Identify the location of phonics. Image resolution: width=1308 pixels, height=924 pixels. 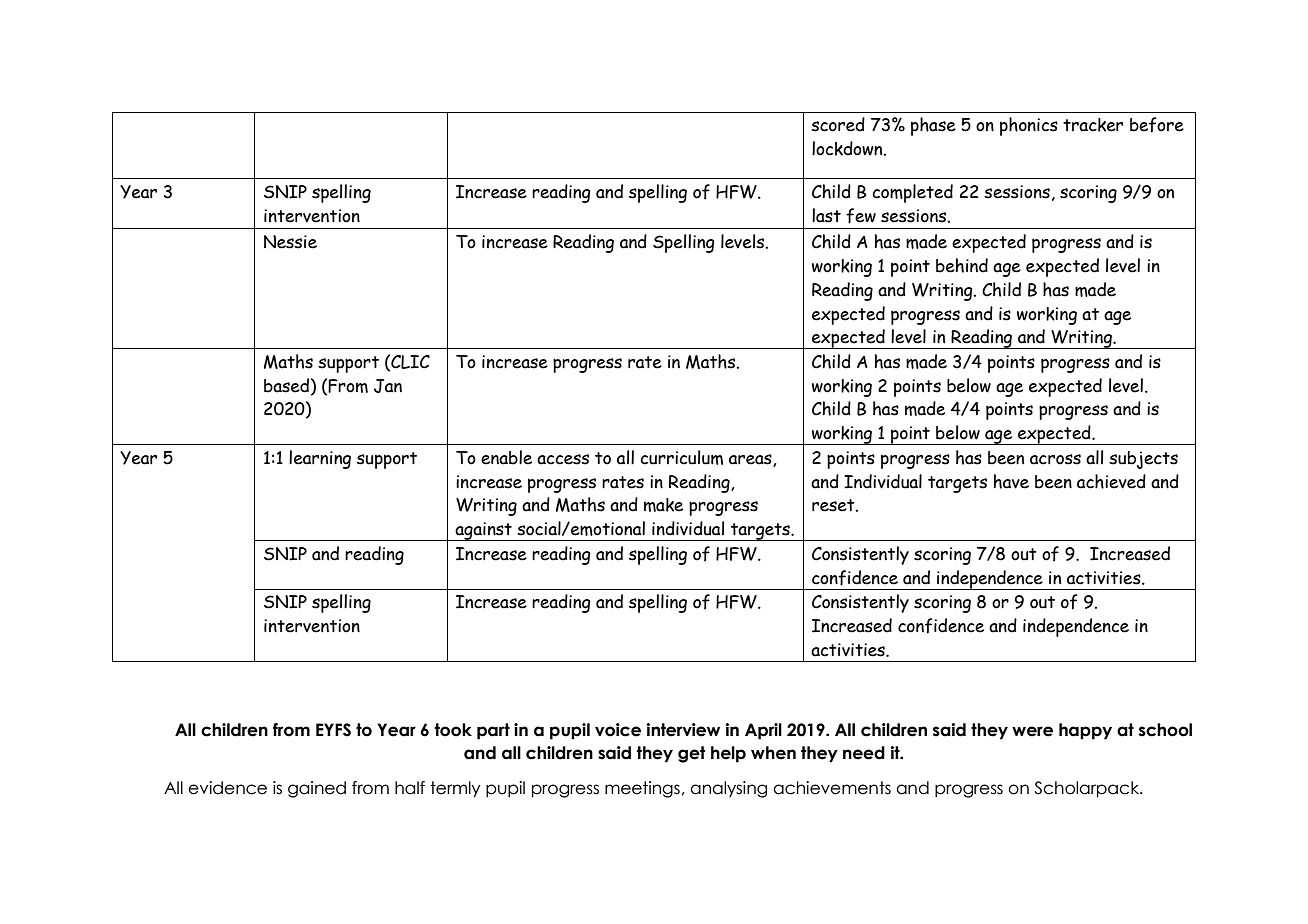
(1029, 126).
